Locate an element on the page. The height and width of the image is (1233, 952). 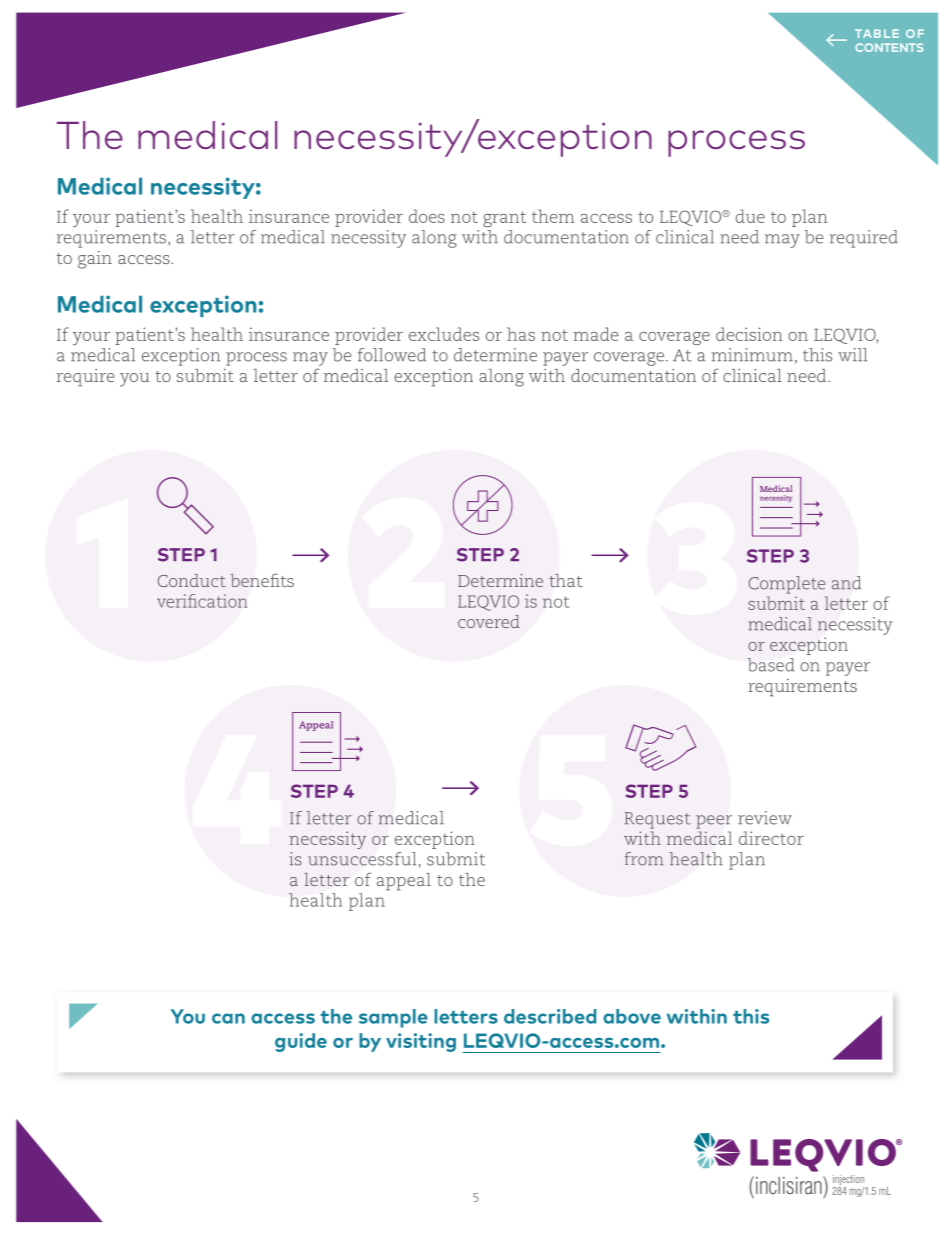
can is located at coordinates (228, 1018).
